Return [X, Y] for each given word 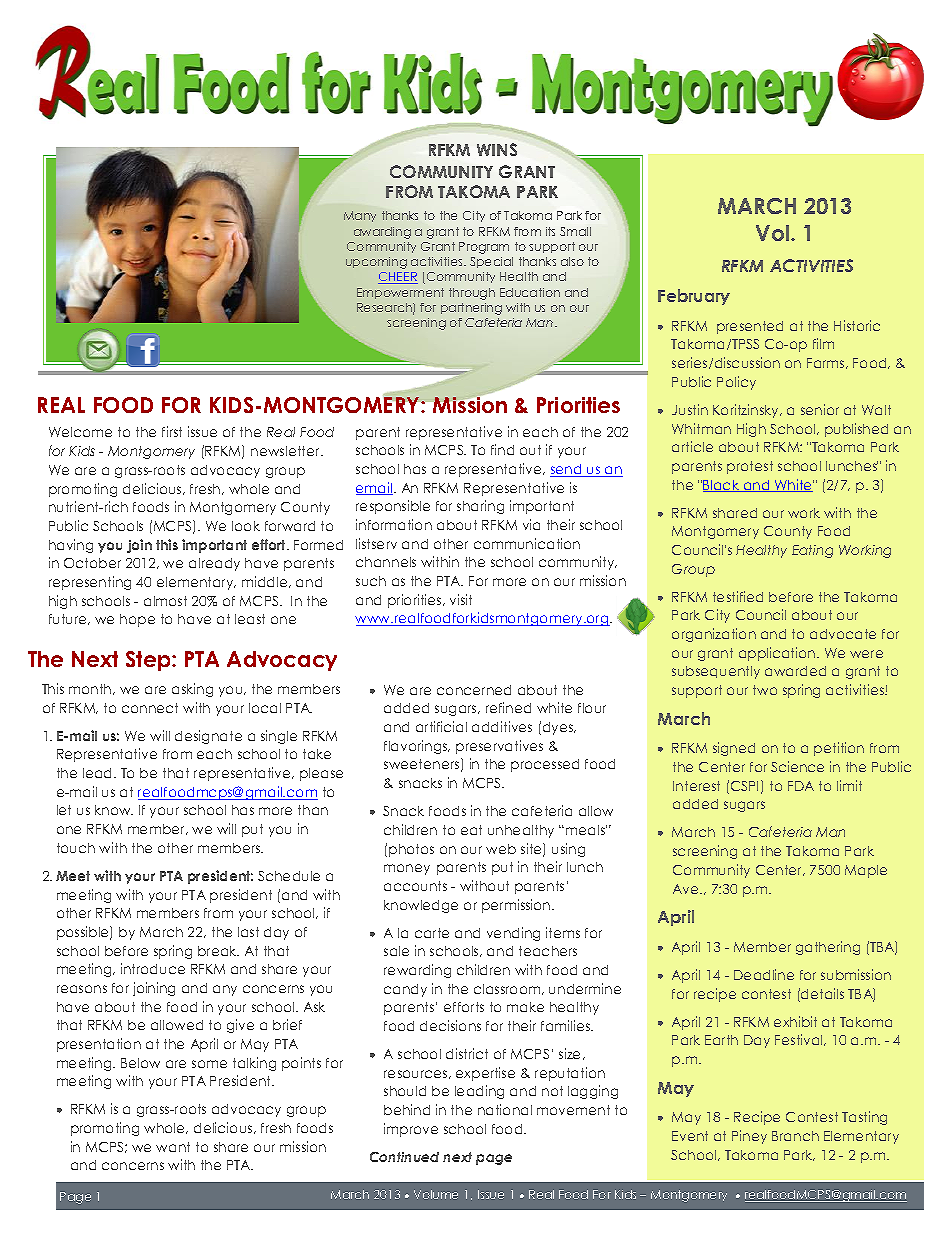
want [173, 1147]
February [694, 297]
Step [149, 661]
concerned [474, 690]
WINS [497, 149]
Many [360, 216]
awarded [795, 671]
